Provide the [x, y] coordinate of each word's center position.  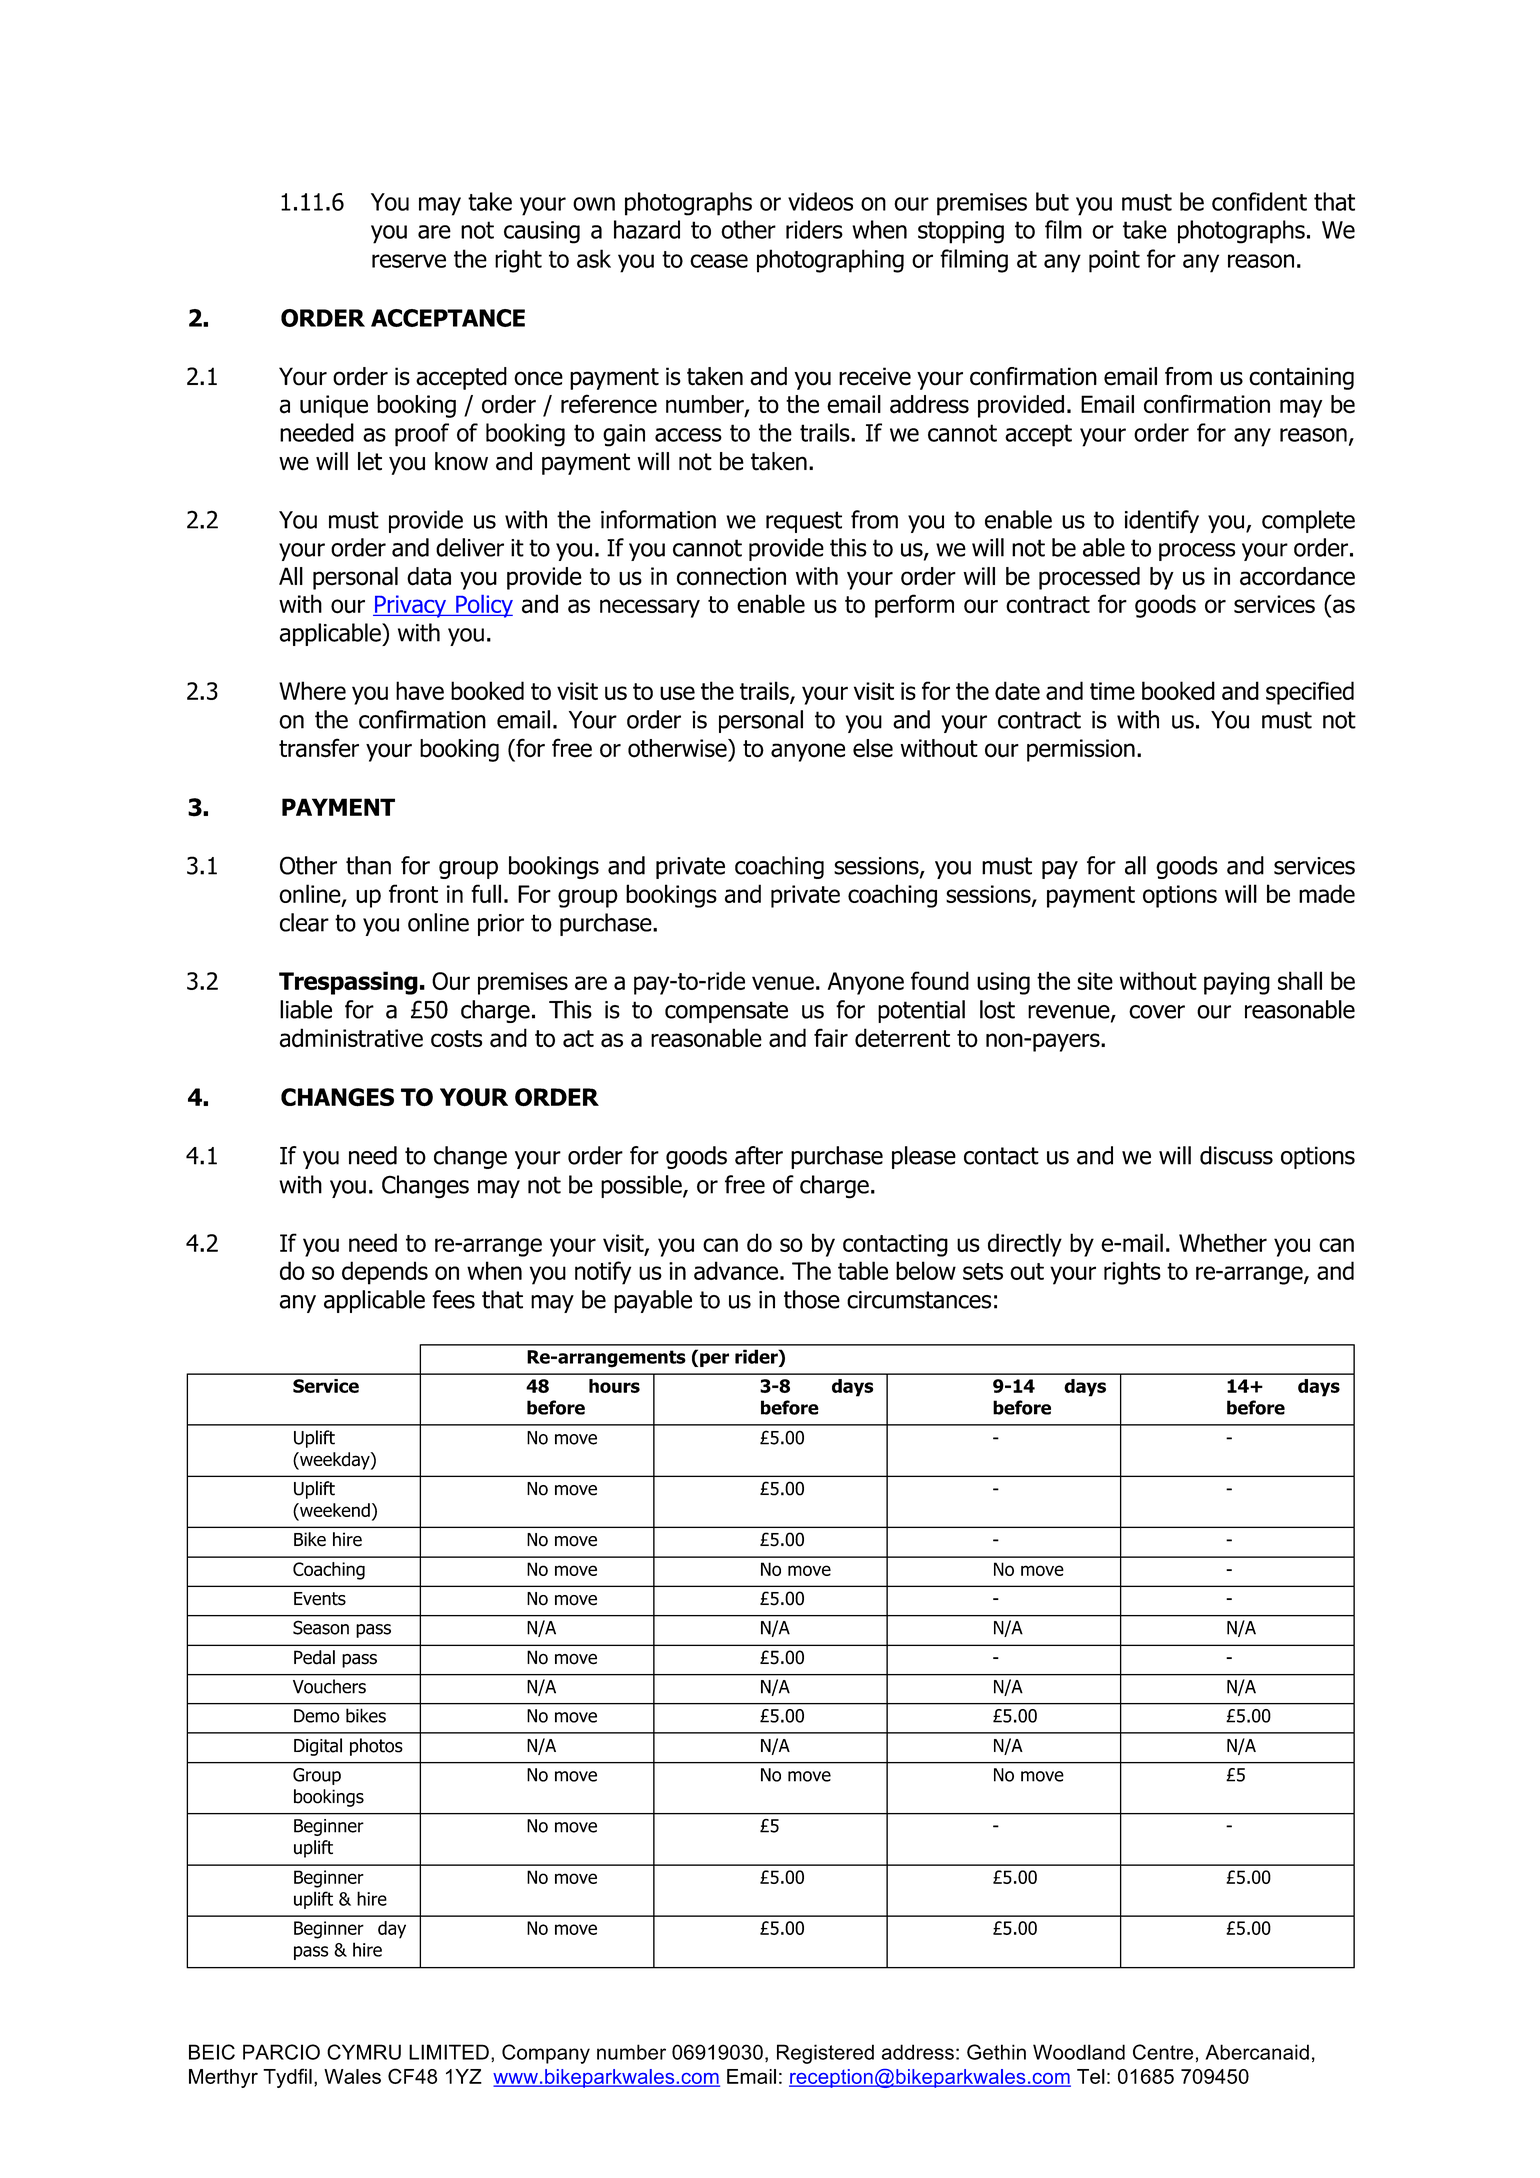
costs [456, 1039]
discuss [1236, 1155]
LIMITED [449, 2052]
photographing [830, 261]
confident [1259, 201]
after [759, 1155]
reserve [409, 261]
